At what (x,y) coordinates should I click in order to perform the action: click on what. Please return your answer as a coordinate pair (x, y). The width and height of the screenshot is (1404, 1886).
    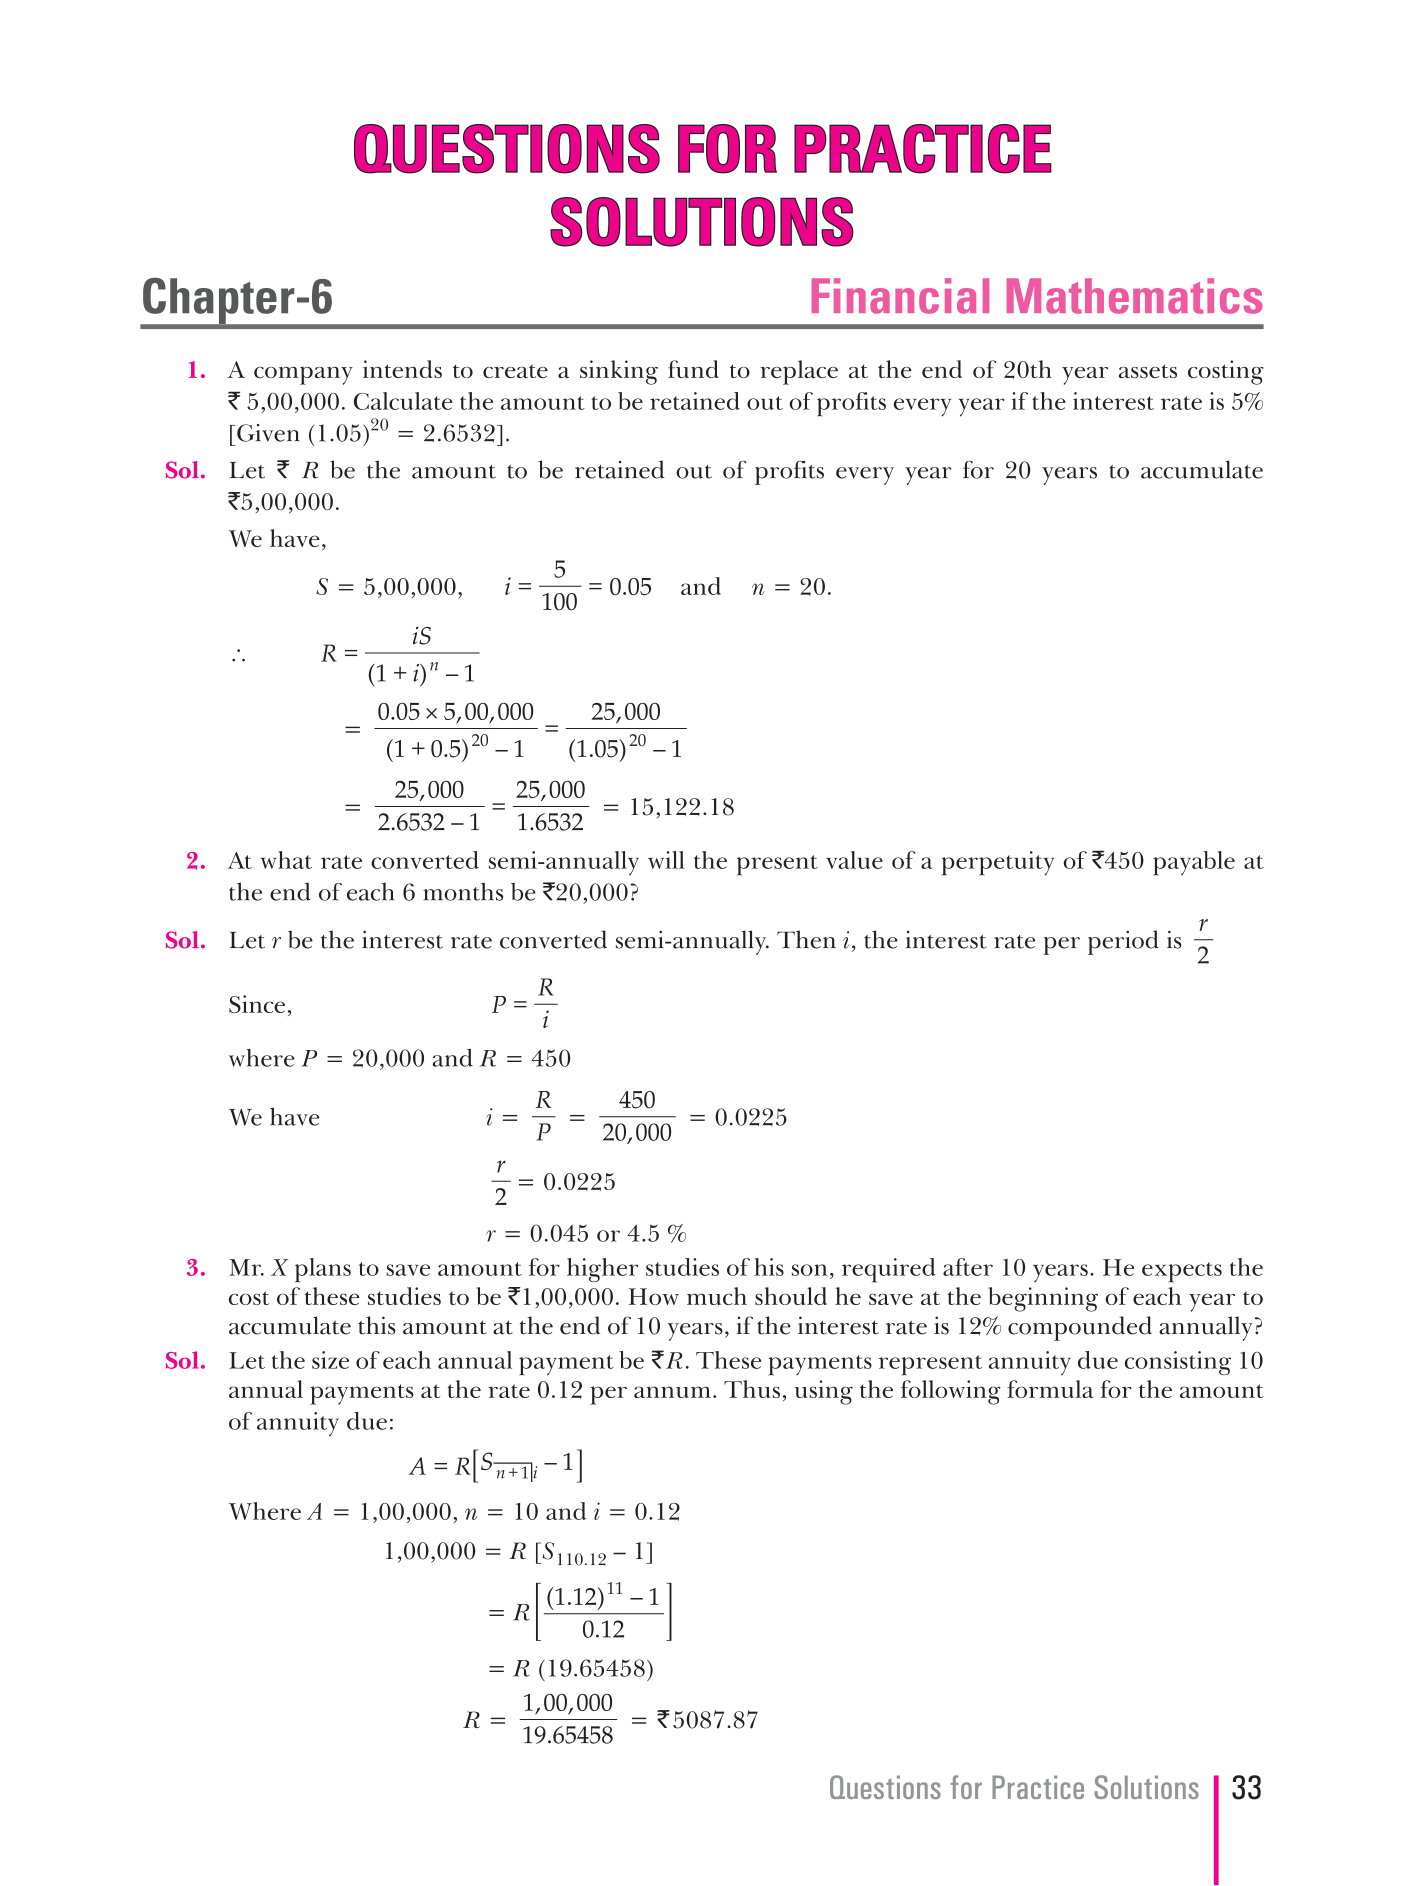
    Looking at the image, I should click on (286, 860).
